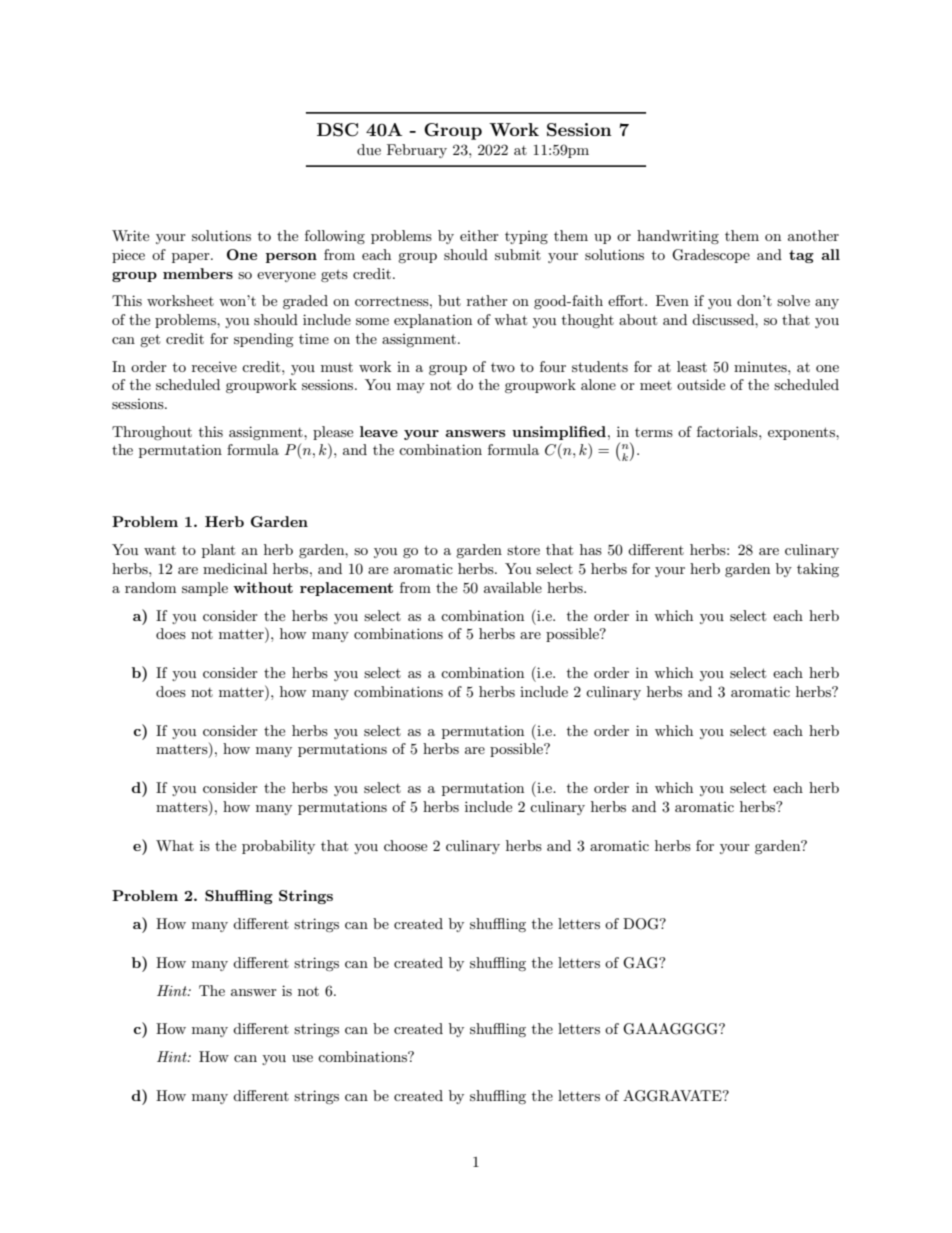  I want to click on taking, so click(818, 570).
